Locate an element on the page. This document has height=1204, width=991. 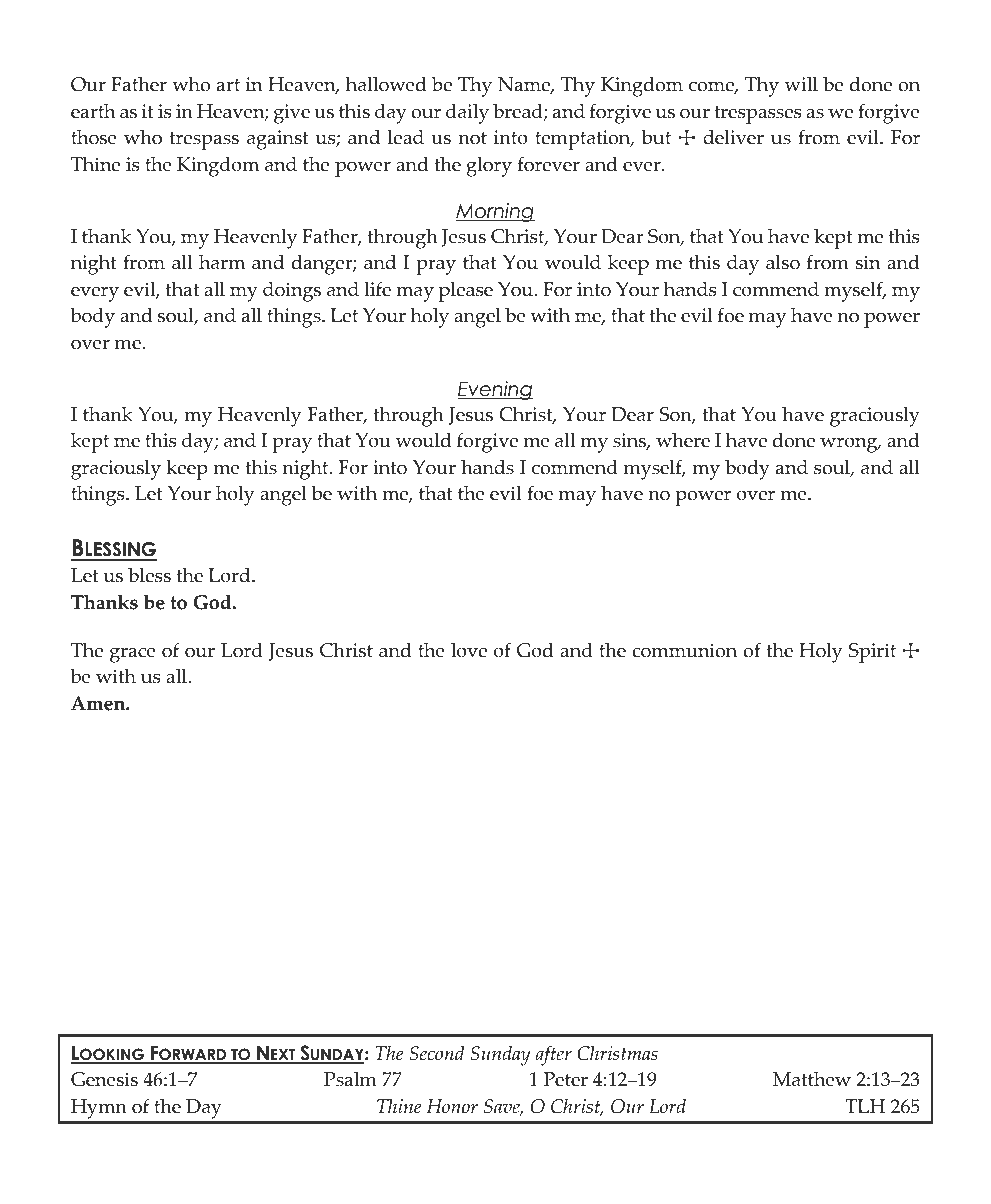
daily is located at coordinates (467, 113).
